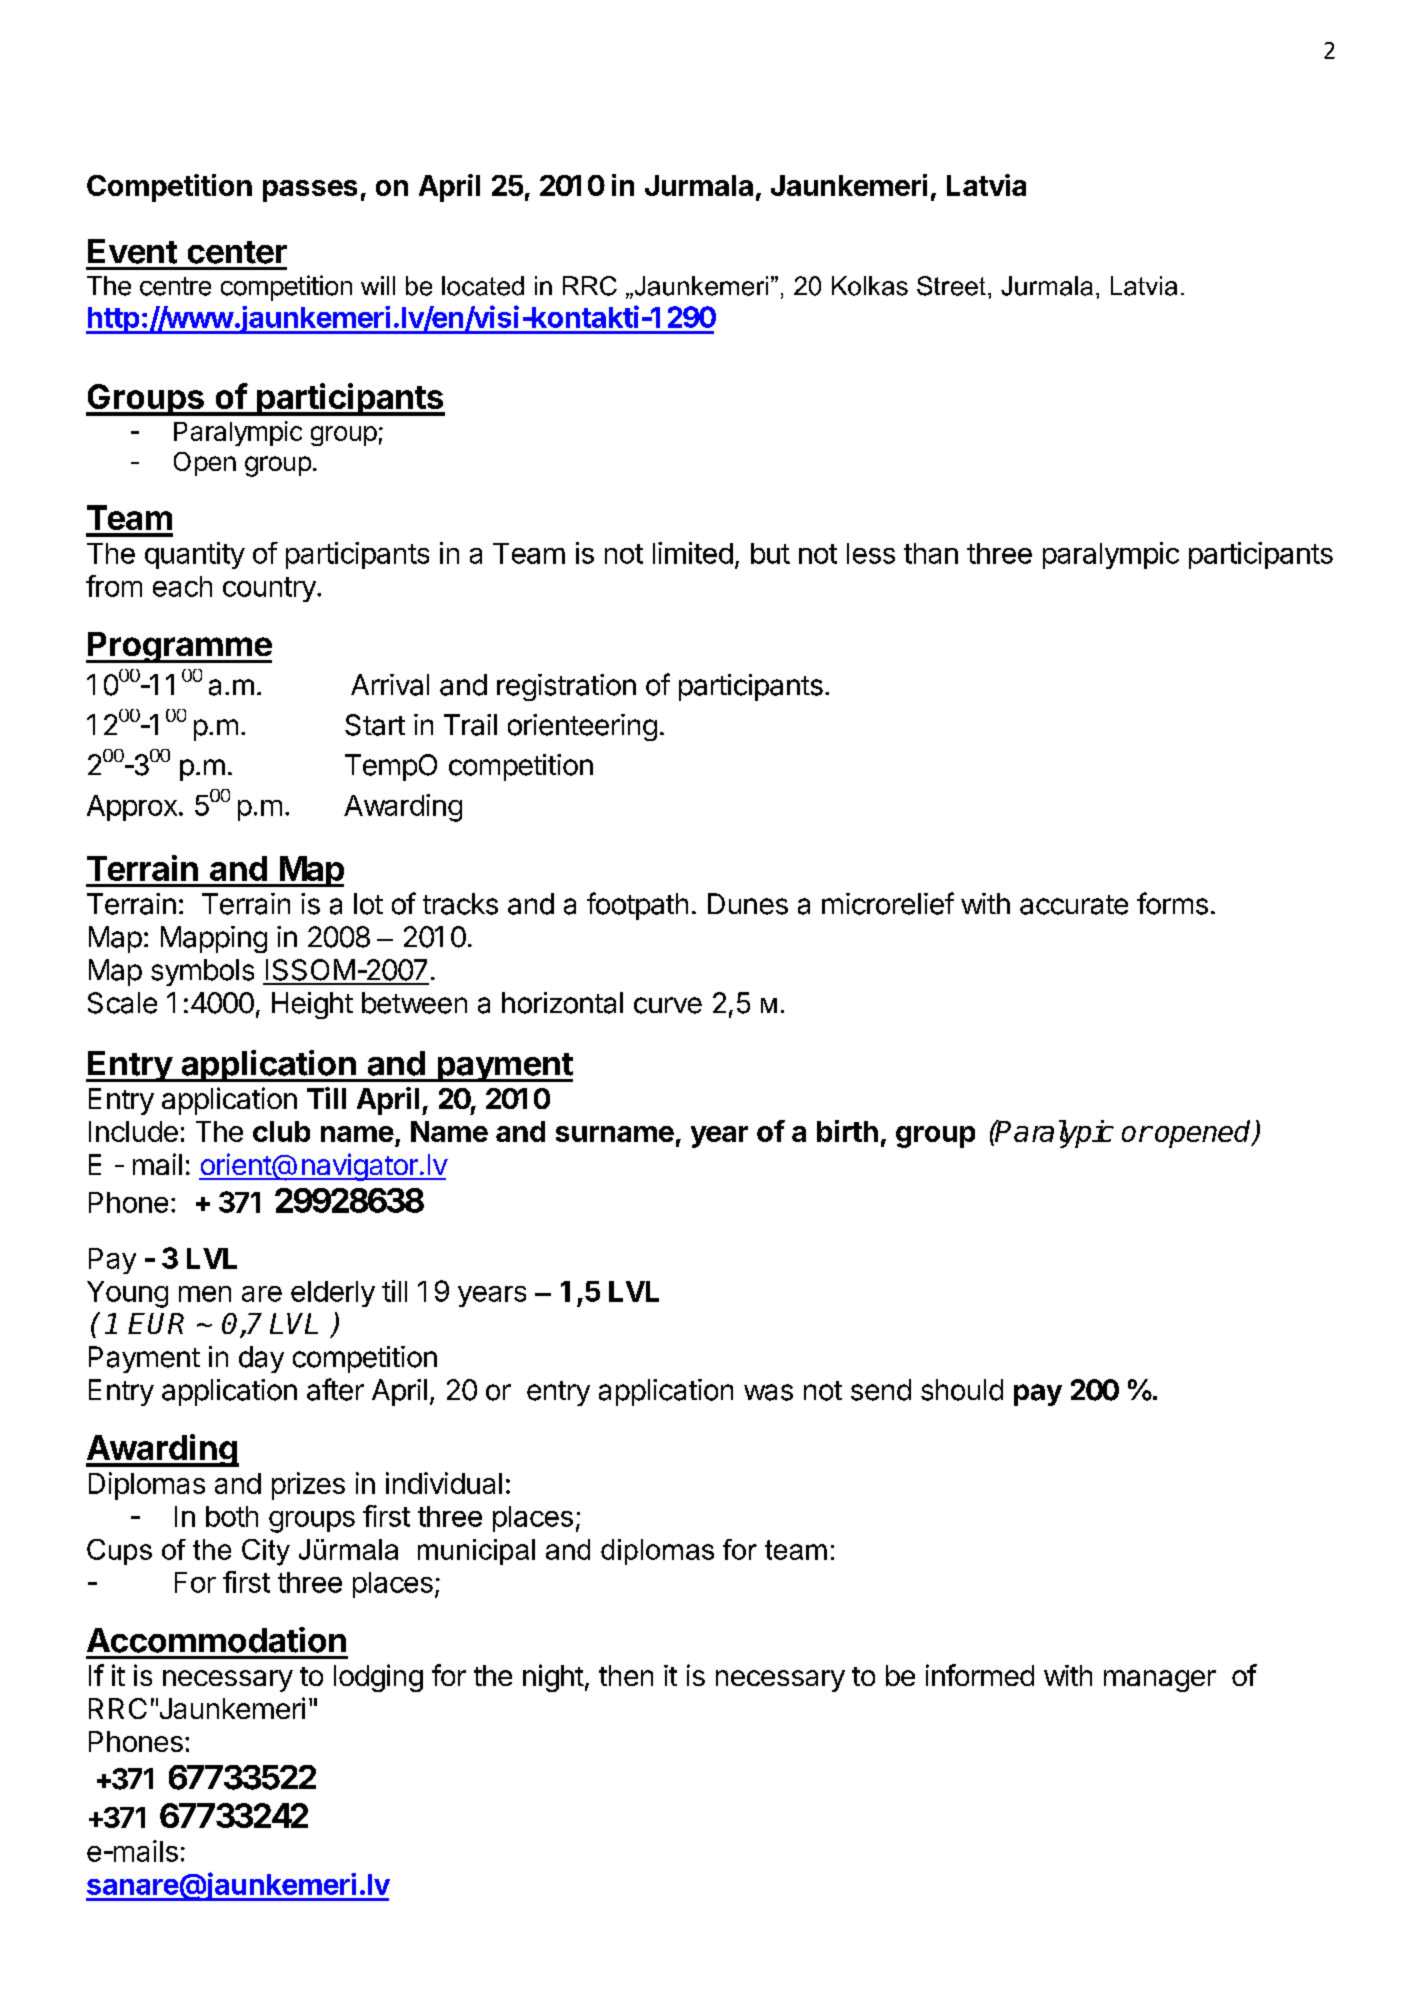 This document has height=2010, width=1422. What do you see at coordinates (637, 906) in the document?
I see `footpath` at bounding box center [637, 906].
